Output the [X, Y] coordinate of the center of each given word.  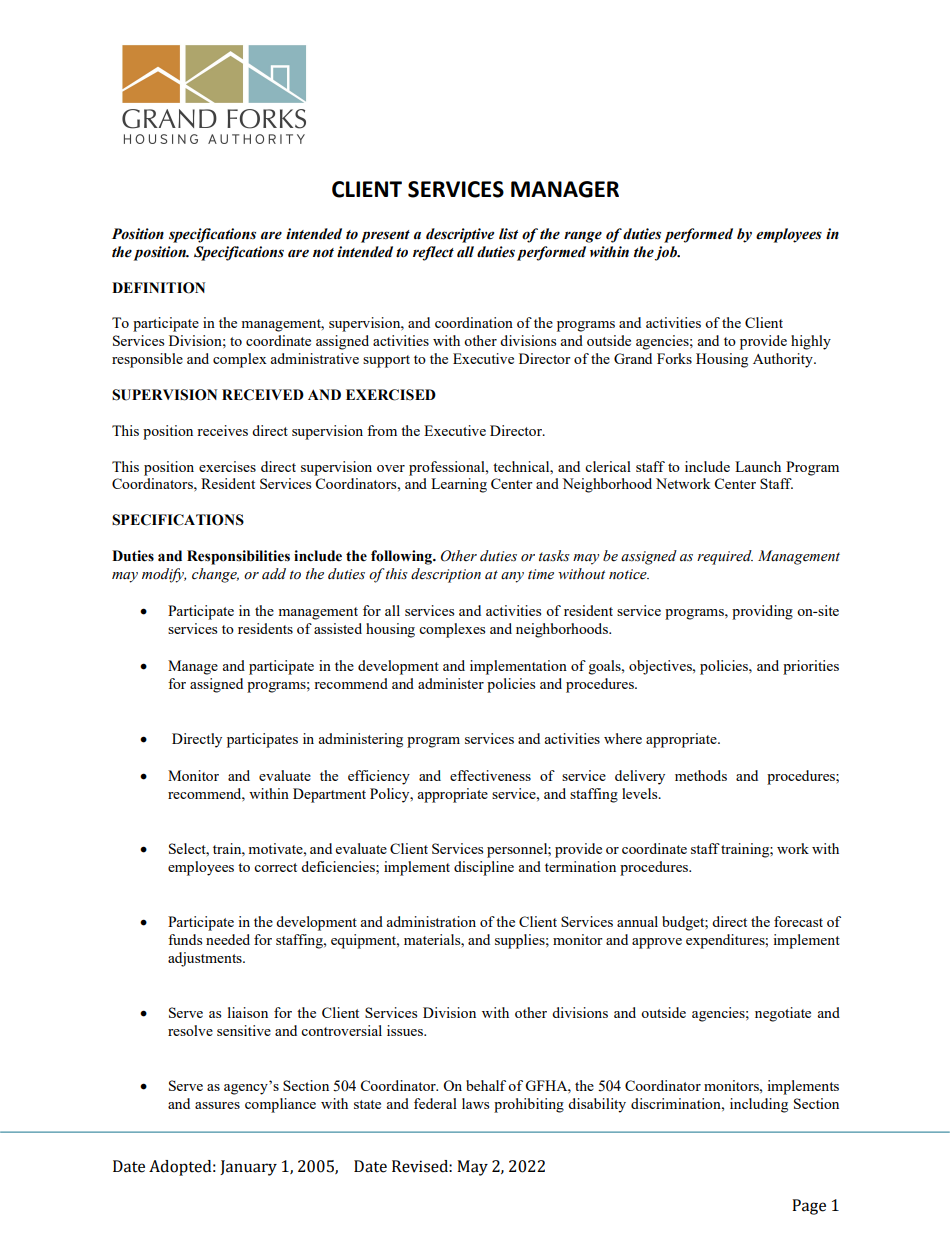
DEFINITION [158, 288]
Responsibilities [238, 557]
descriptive [460, 235]
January [248, 1168]
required [725, 557]
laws [475, 1103]
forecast [798, 921]
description [446, 575]
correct [275, 867]
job [667, 253]
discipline [484, 868]
